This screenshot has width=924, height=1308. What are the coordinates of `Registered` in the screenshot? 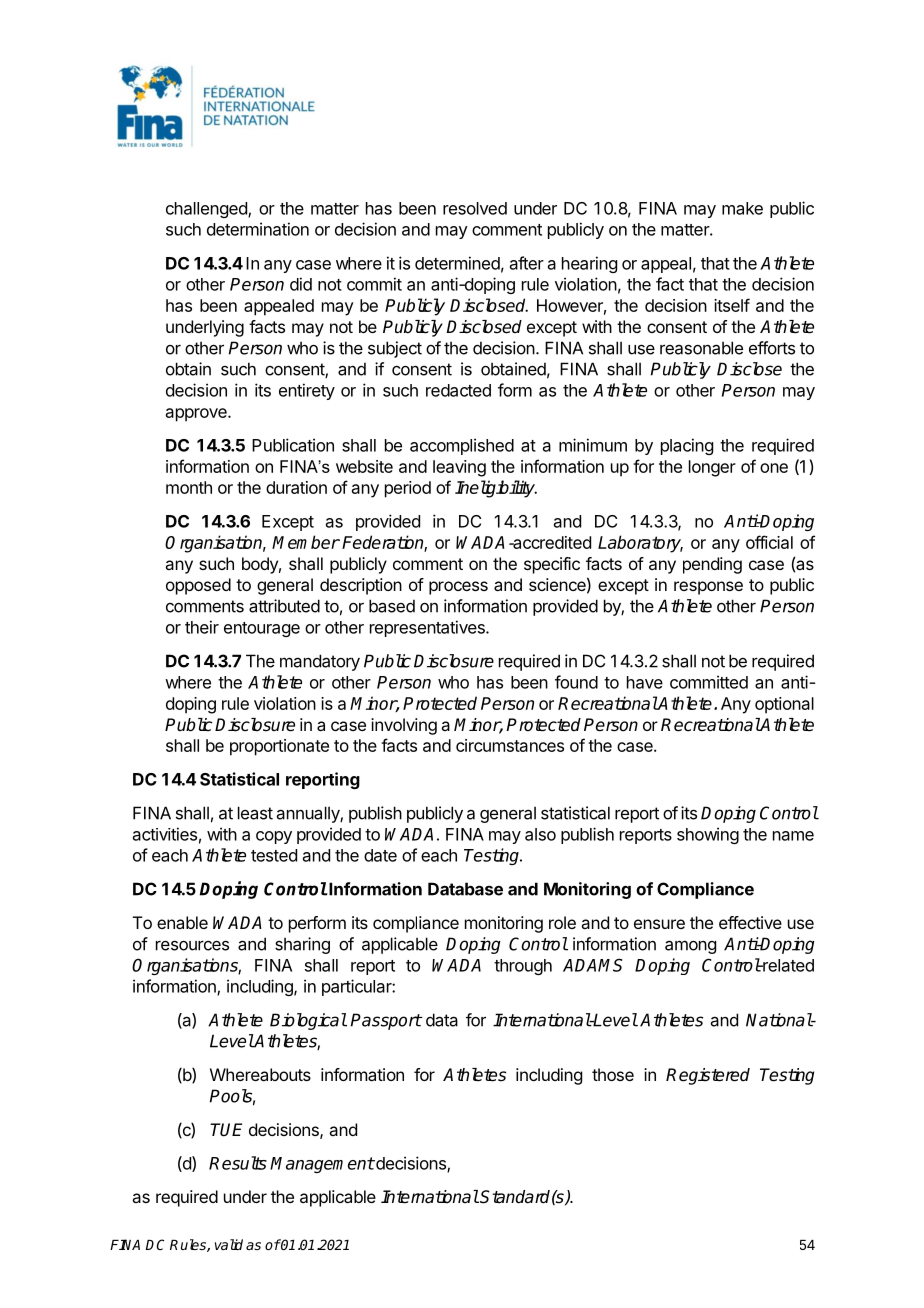 It's located at (708, 1076).
